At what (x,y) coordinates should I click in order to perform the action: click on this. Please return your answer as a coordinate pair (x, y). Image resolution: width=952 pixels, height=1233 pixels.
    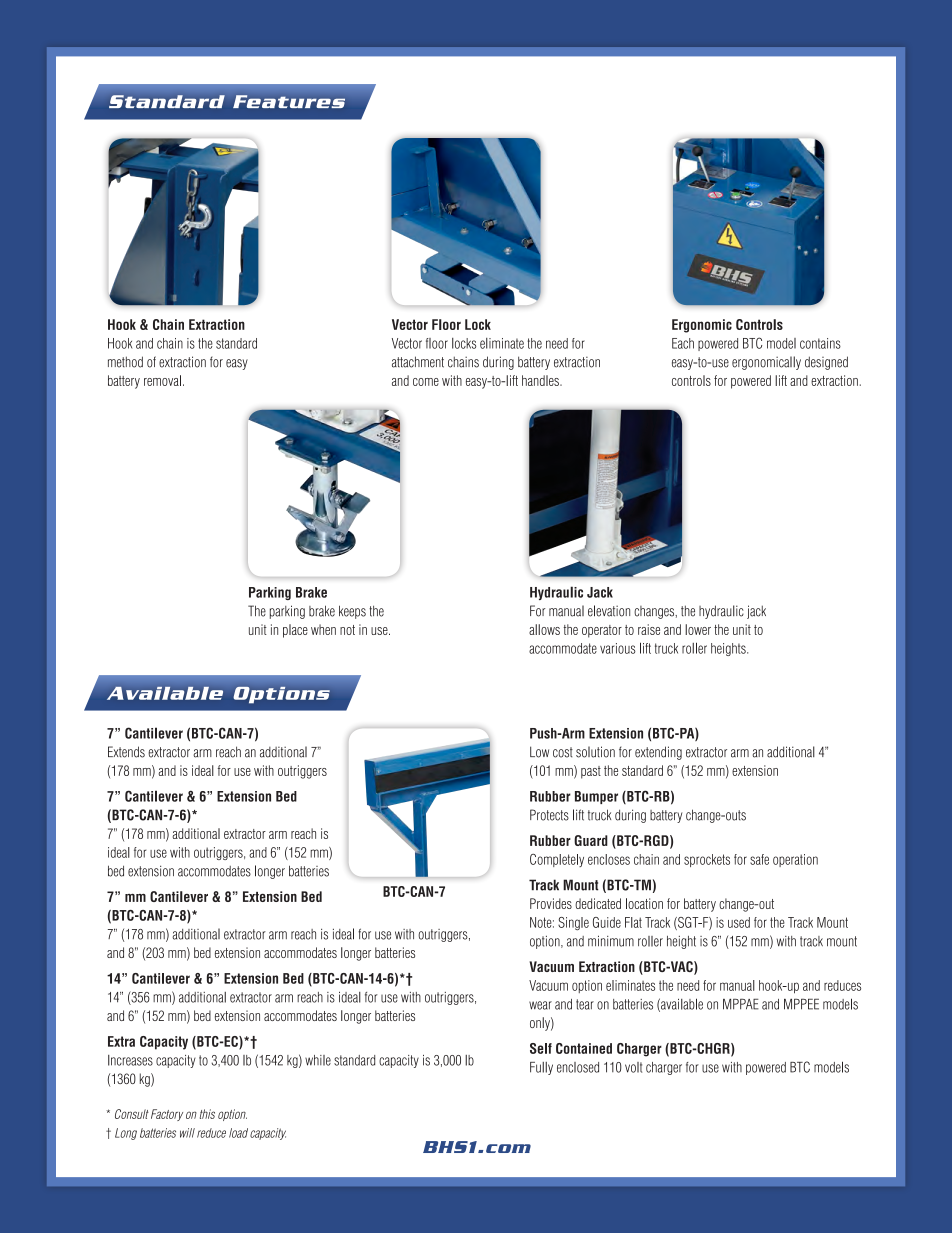
    Looking at the image, I should click on (207, 1114).
